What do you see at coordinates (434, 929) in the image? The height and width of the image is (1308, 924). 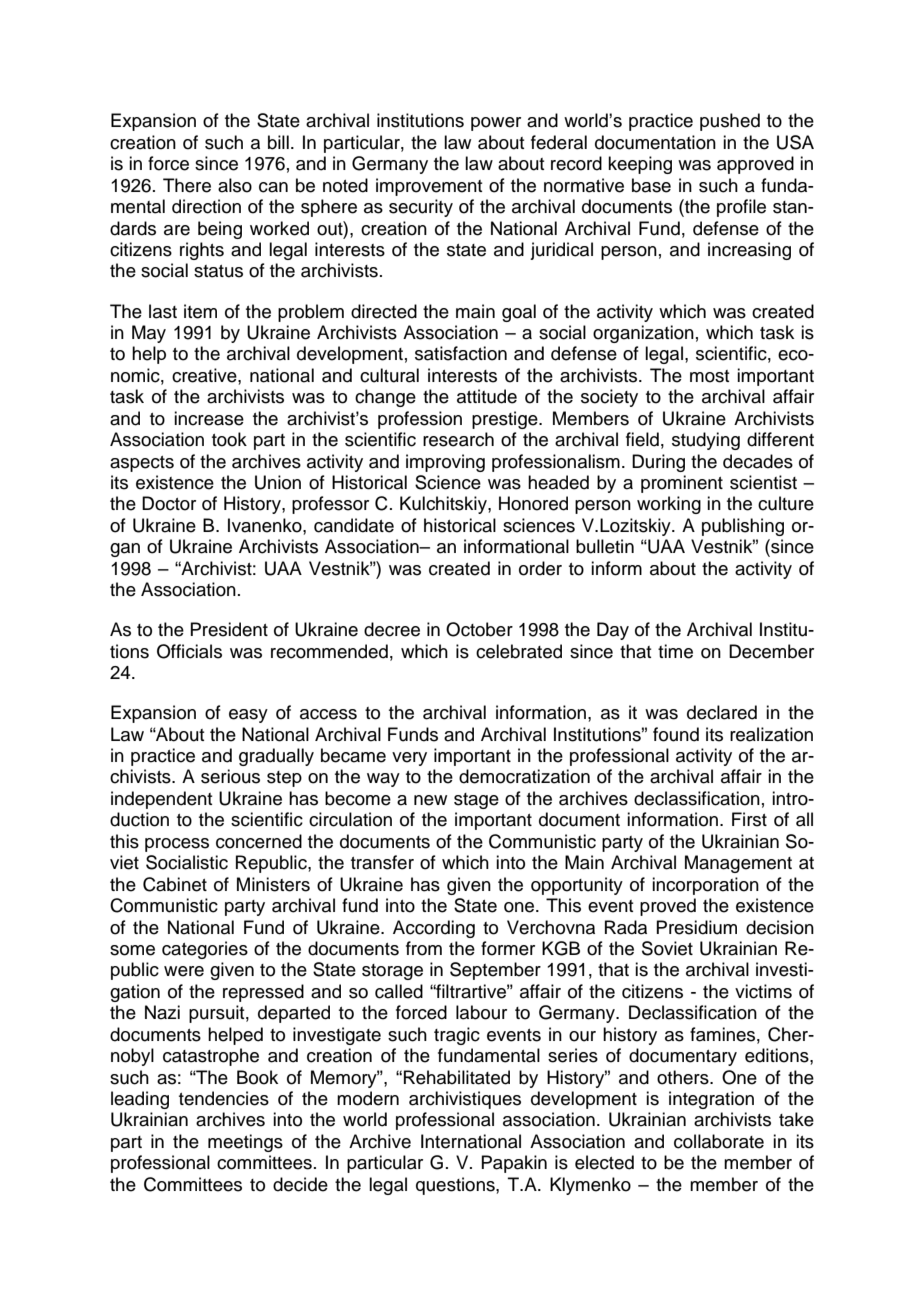 I see `According` at bounding box center [434, 929].
